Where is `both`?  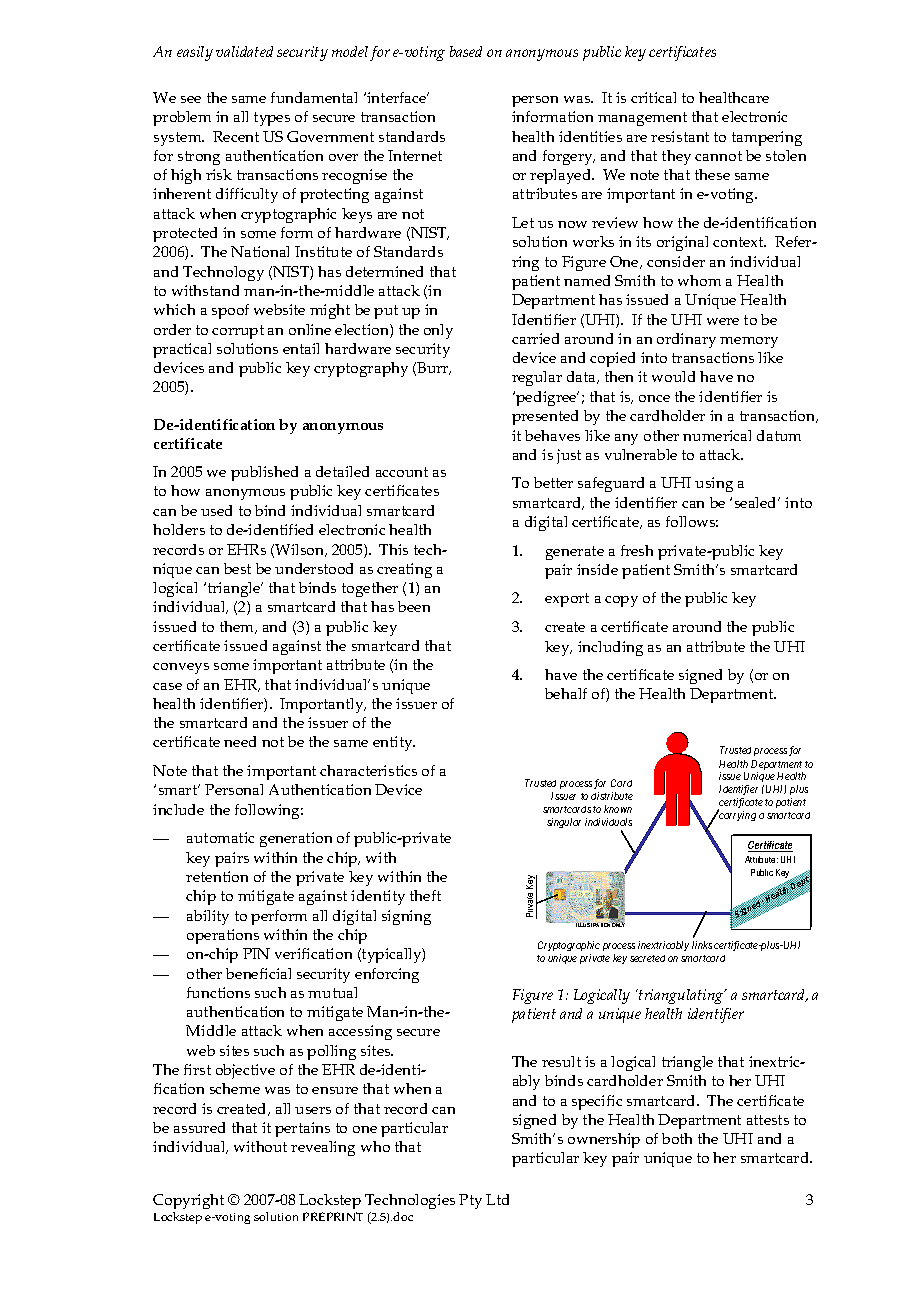 both is located at coordinates (677, 1138).
